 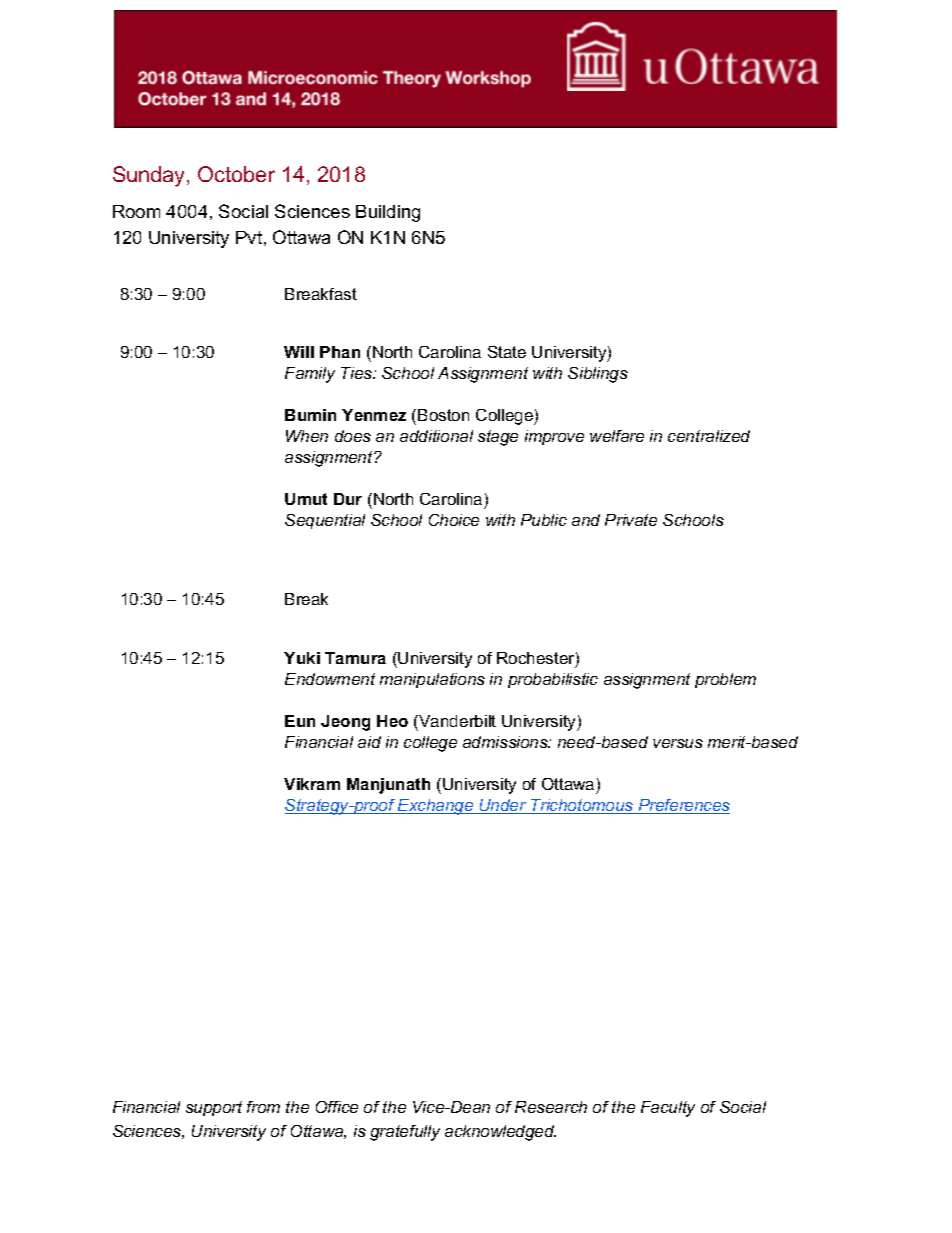 What do you see at coordinates (436, 436) in the screenshot?
I see `additional` at bounding box center [436, 436].
